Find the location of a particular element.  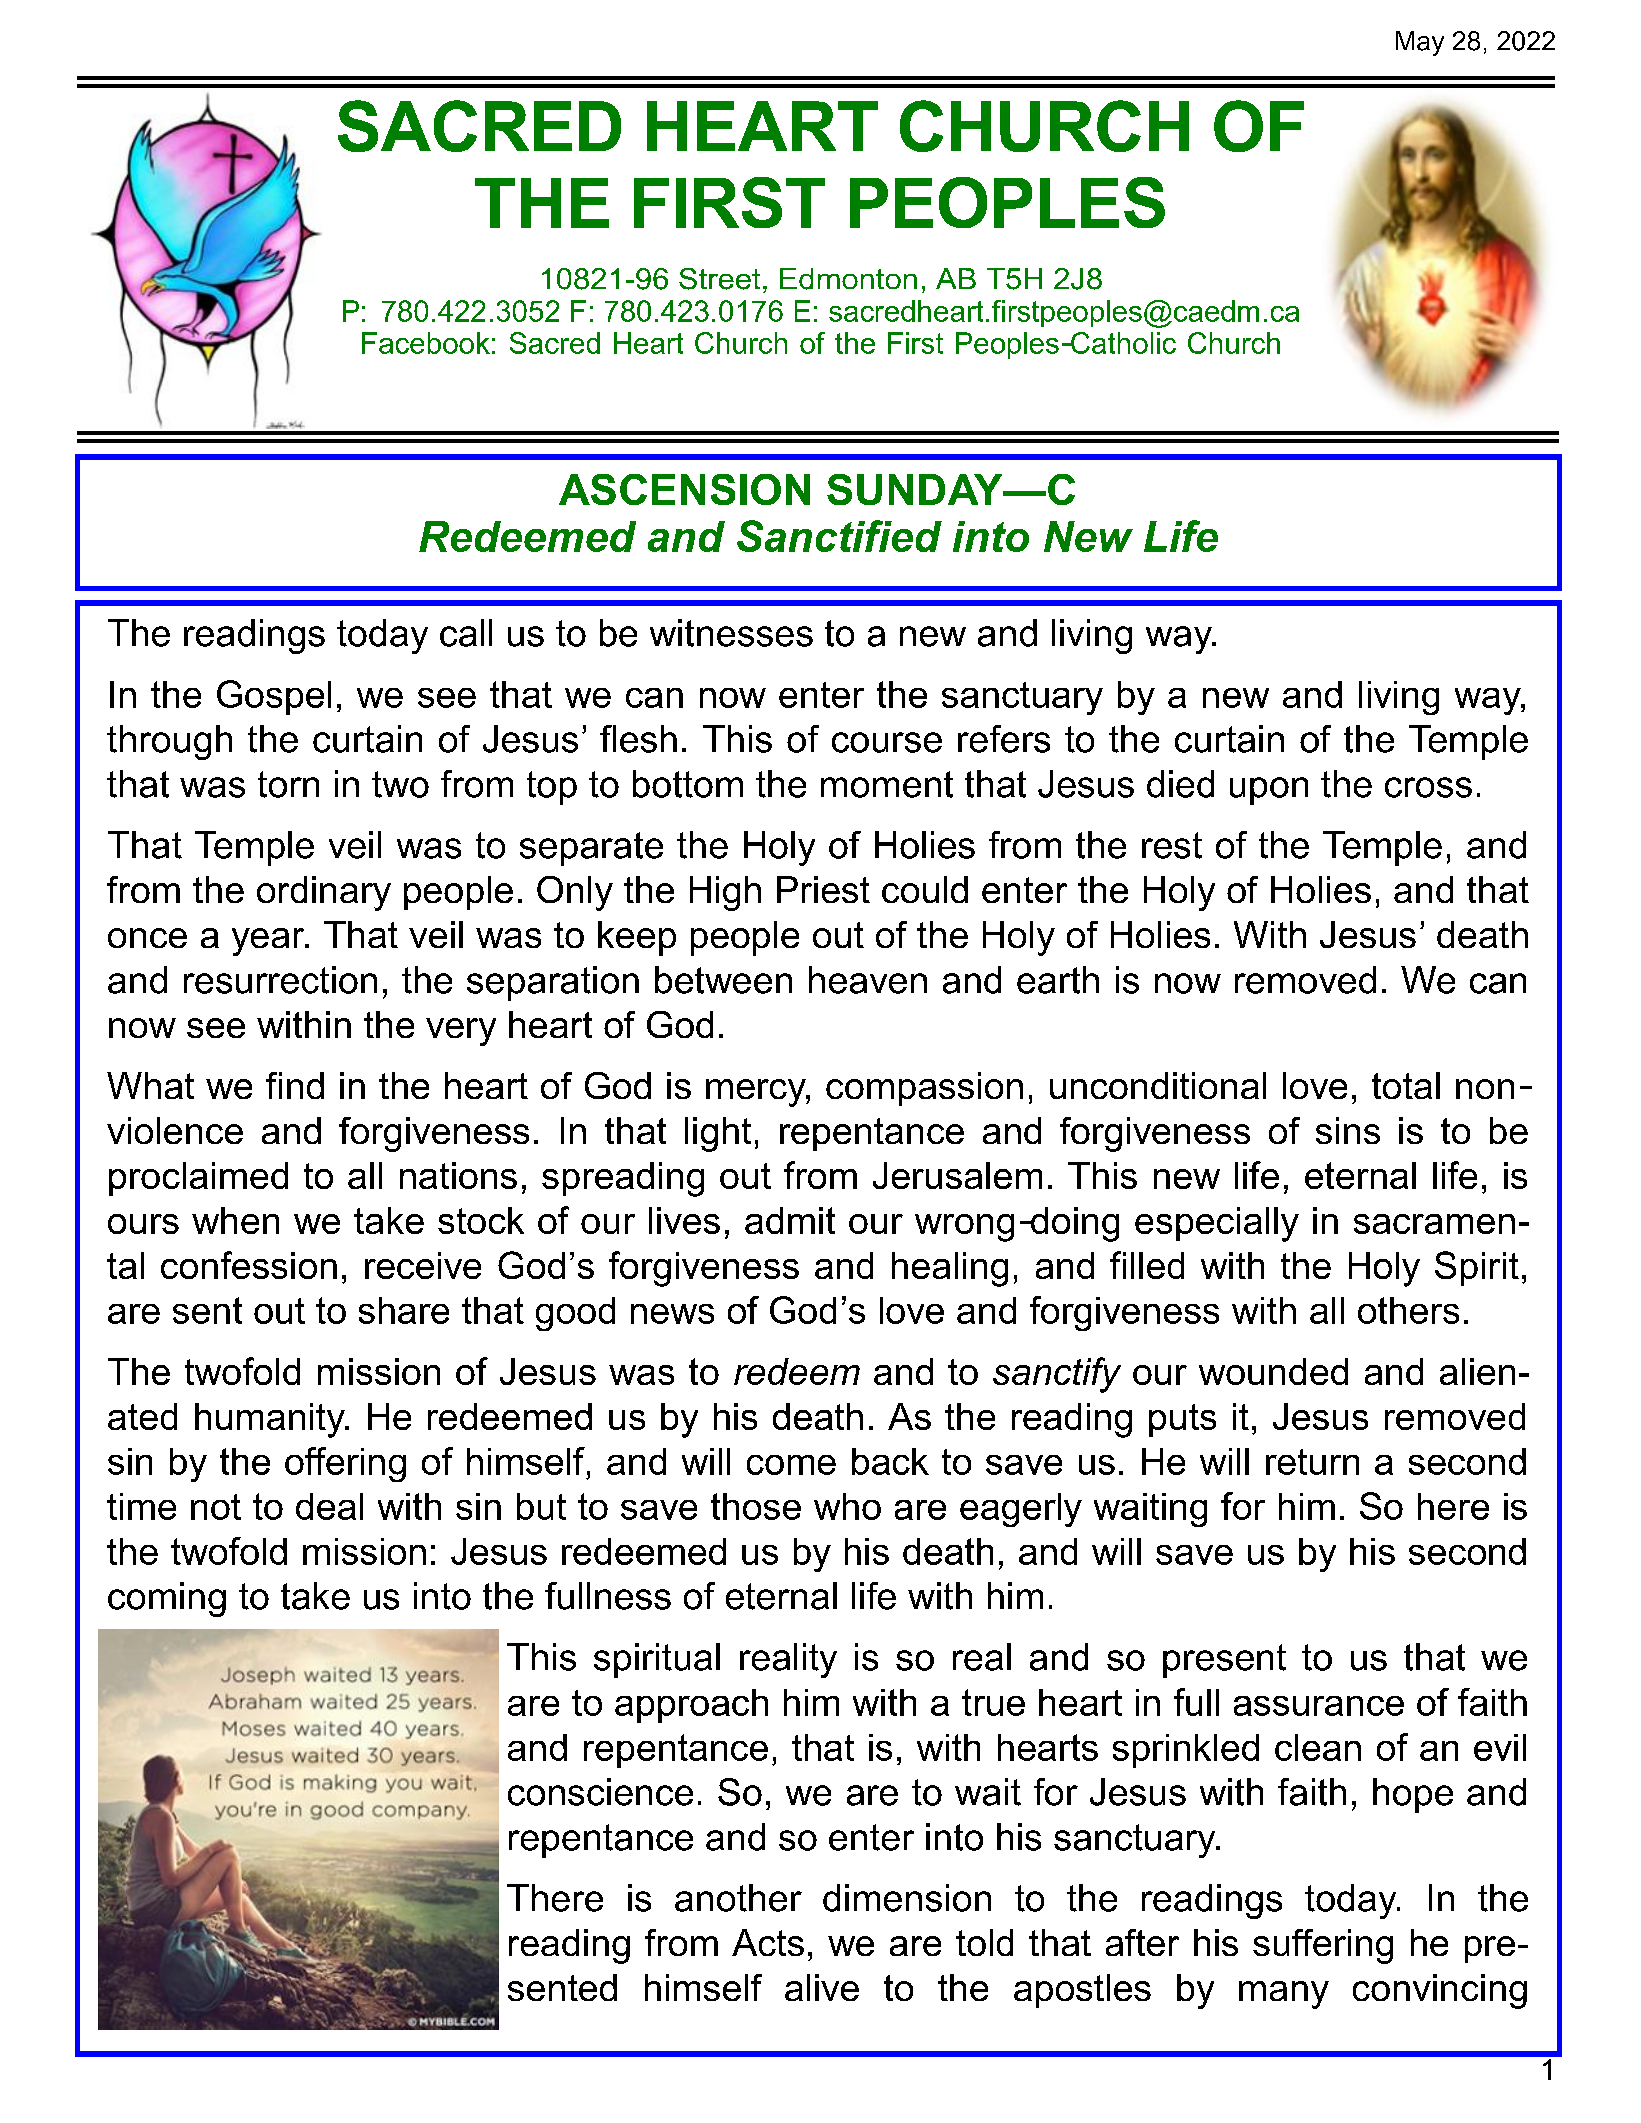

others is located at coordinates (1408, 1310).
